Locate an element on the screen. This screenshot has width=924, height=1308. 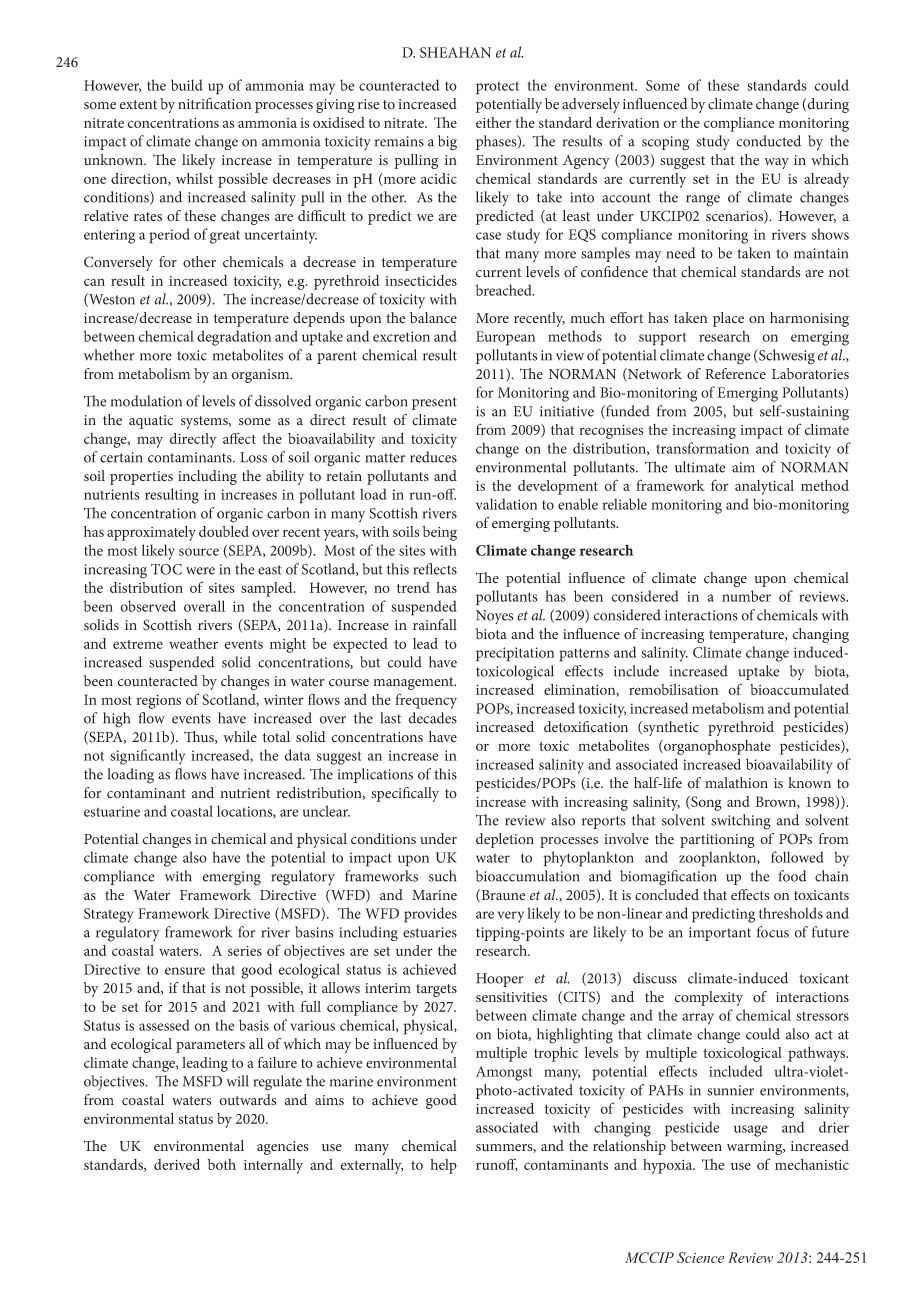
ensure is located at coordinates (185, 971).
